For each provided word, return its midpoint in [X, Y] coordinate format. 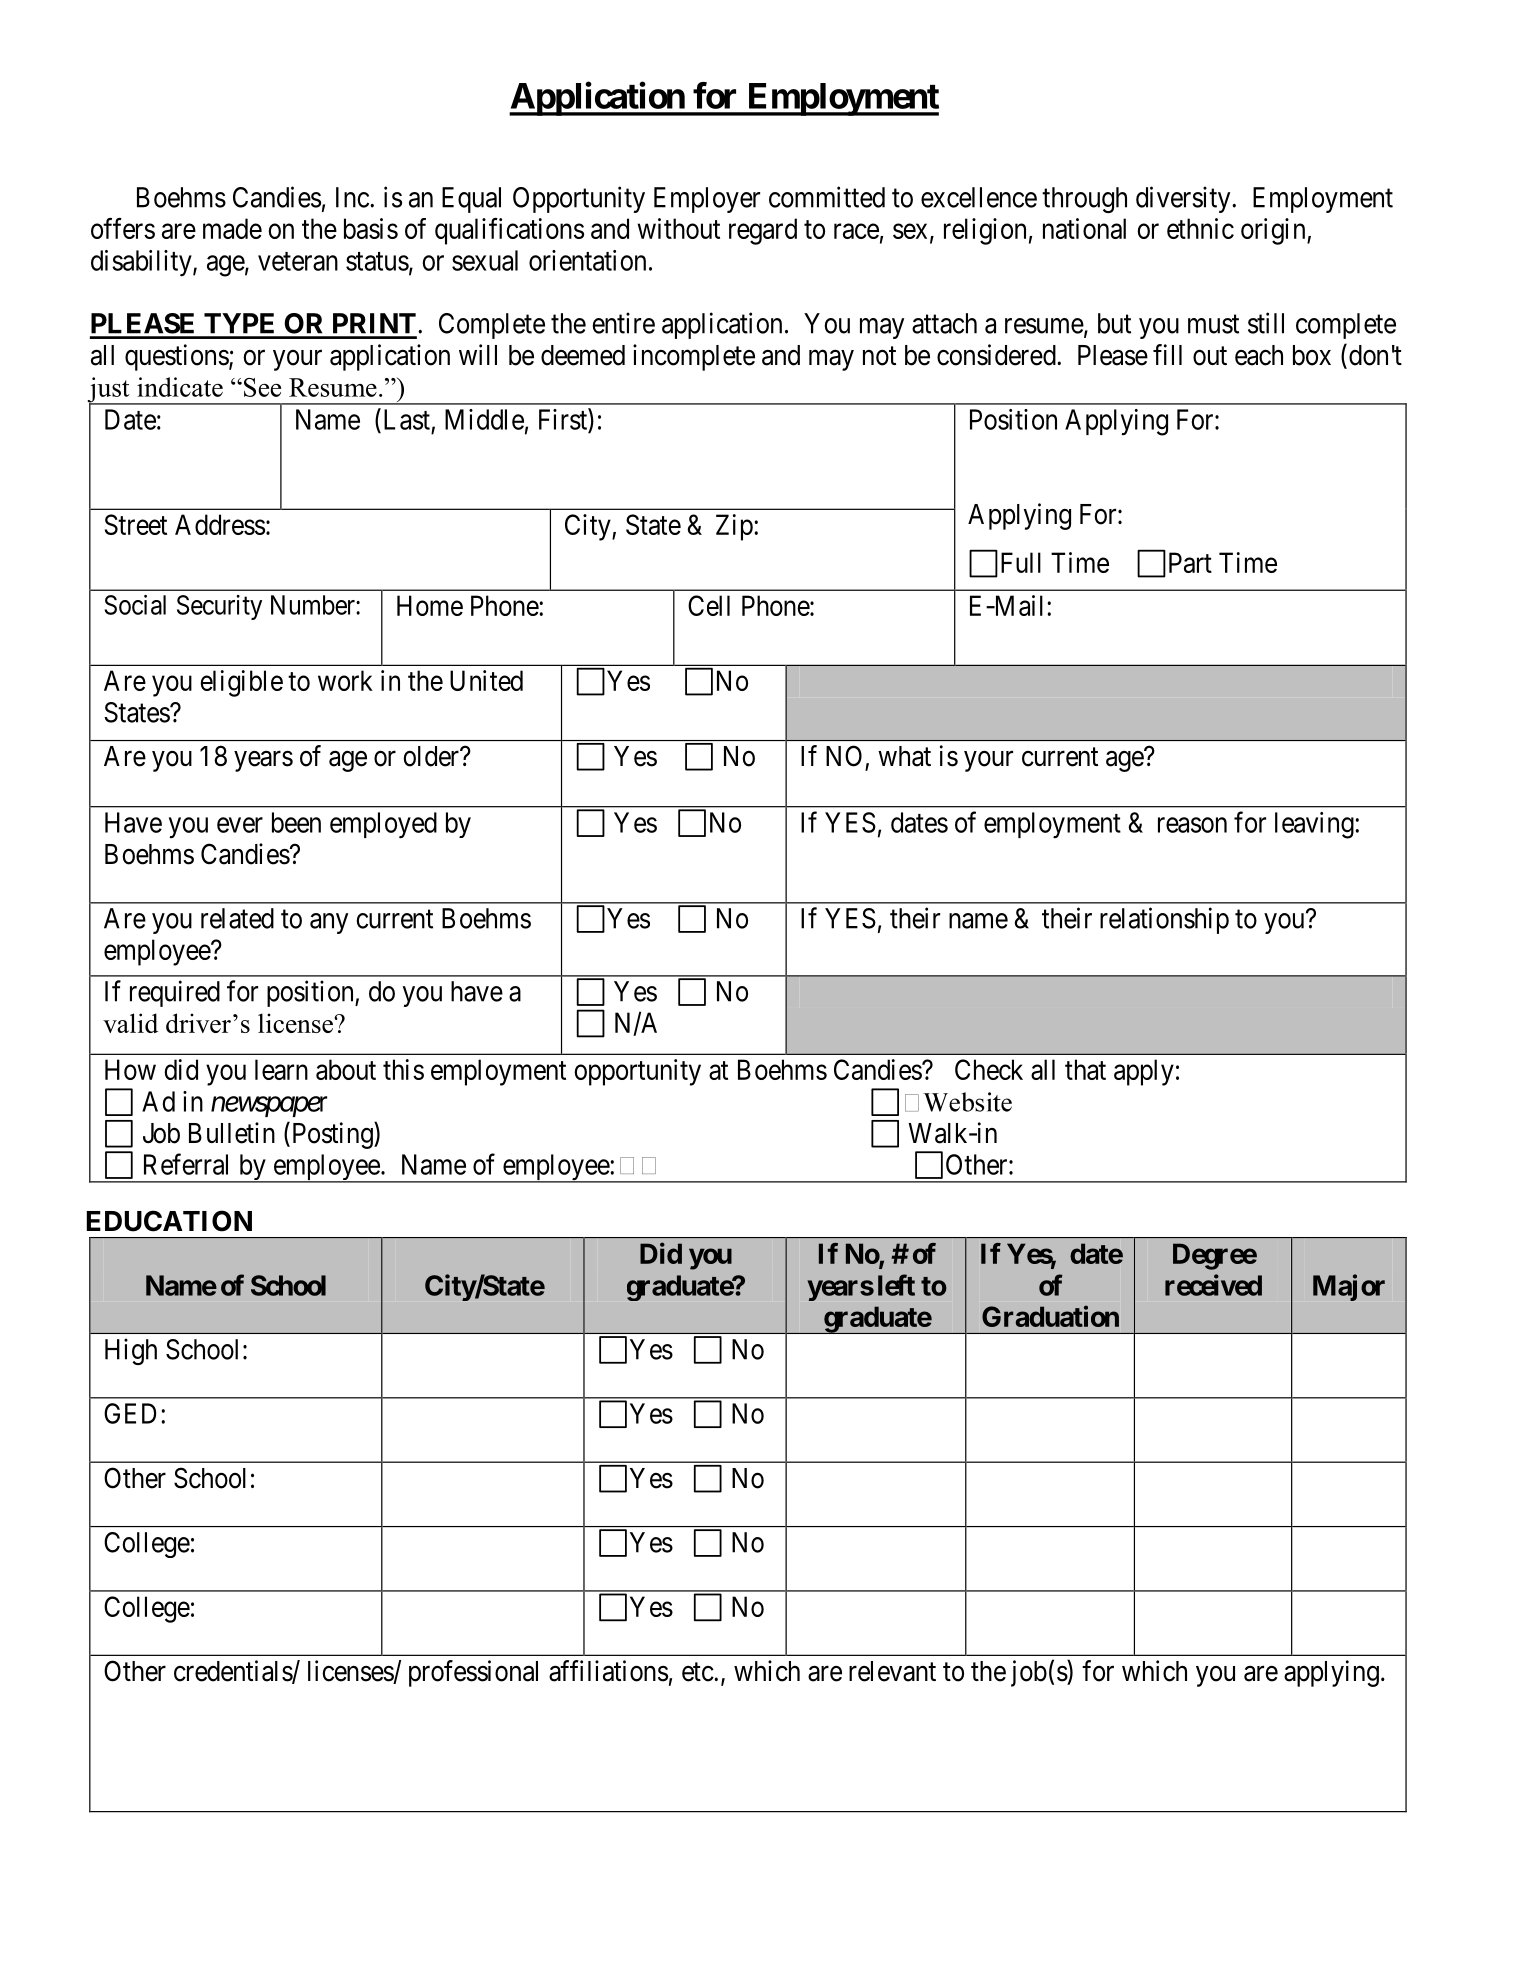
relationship [1164, 920]
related [237, 918]
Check [989, 1069]
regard [763, 231]
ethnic [1200, 228]
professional [473, 1673]
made [232, 228]
